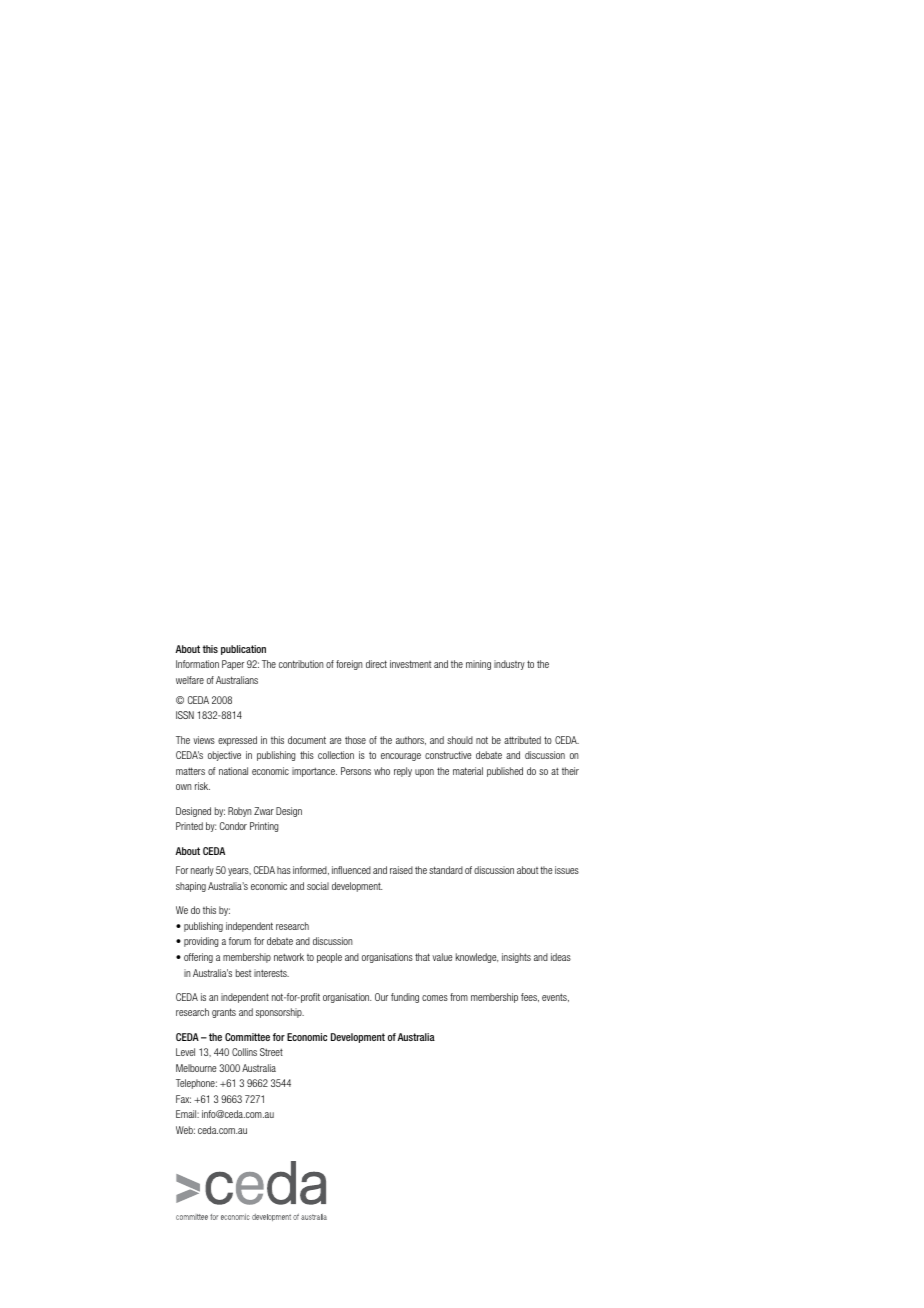 The image size is (924, 1308). Describe the element at coordinates (237, 741) in the document. I see `expressed` at that location.
